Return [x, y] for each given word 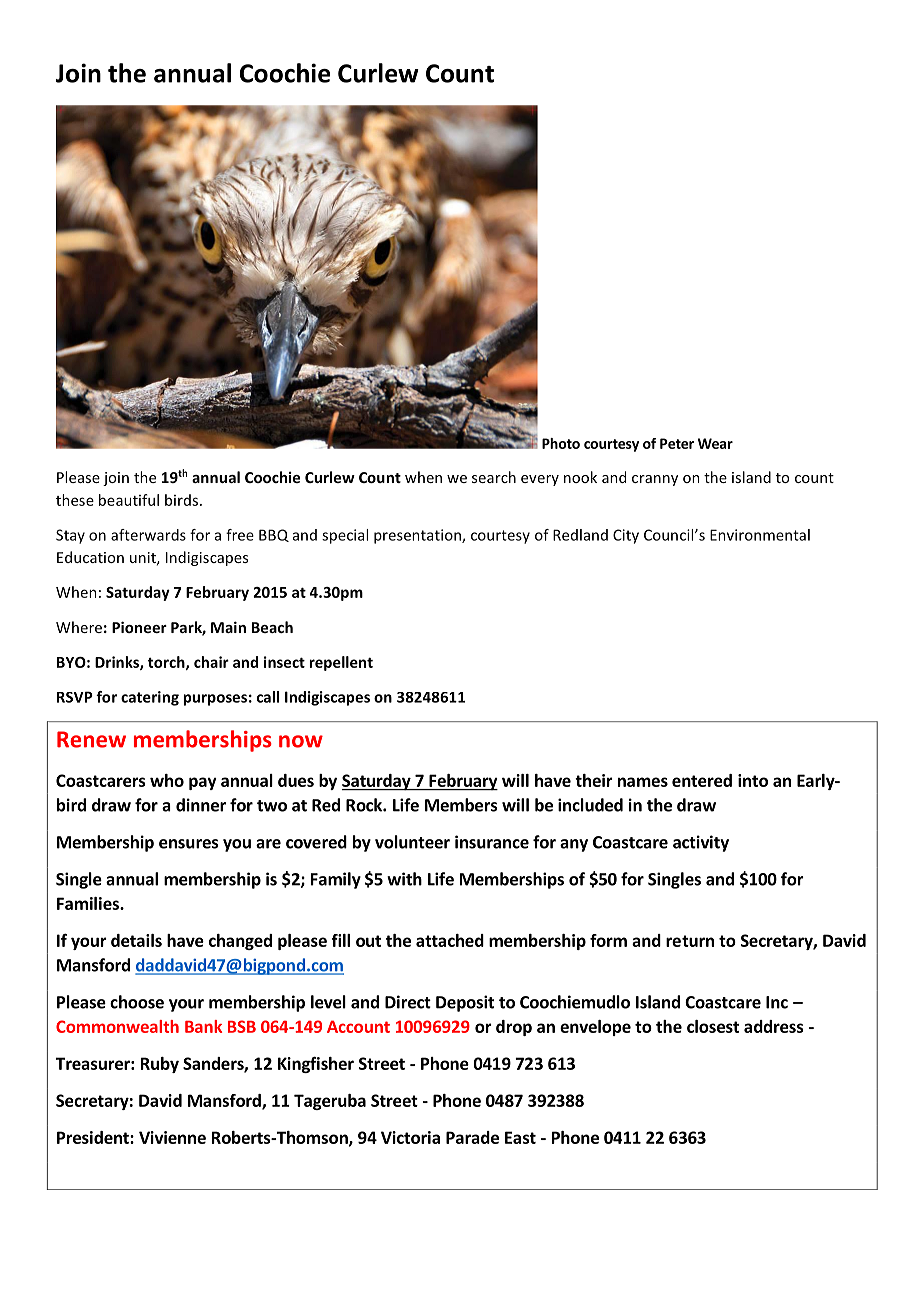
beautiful [129, 500]
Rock [365, 805]
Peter [677, 443]
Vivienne [172, 1137]
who [167, 780]
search [494, 477]
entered [702, 780]
